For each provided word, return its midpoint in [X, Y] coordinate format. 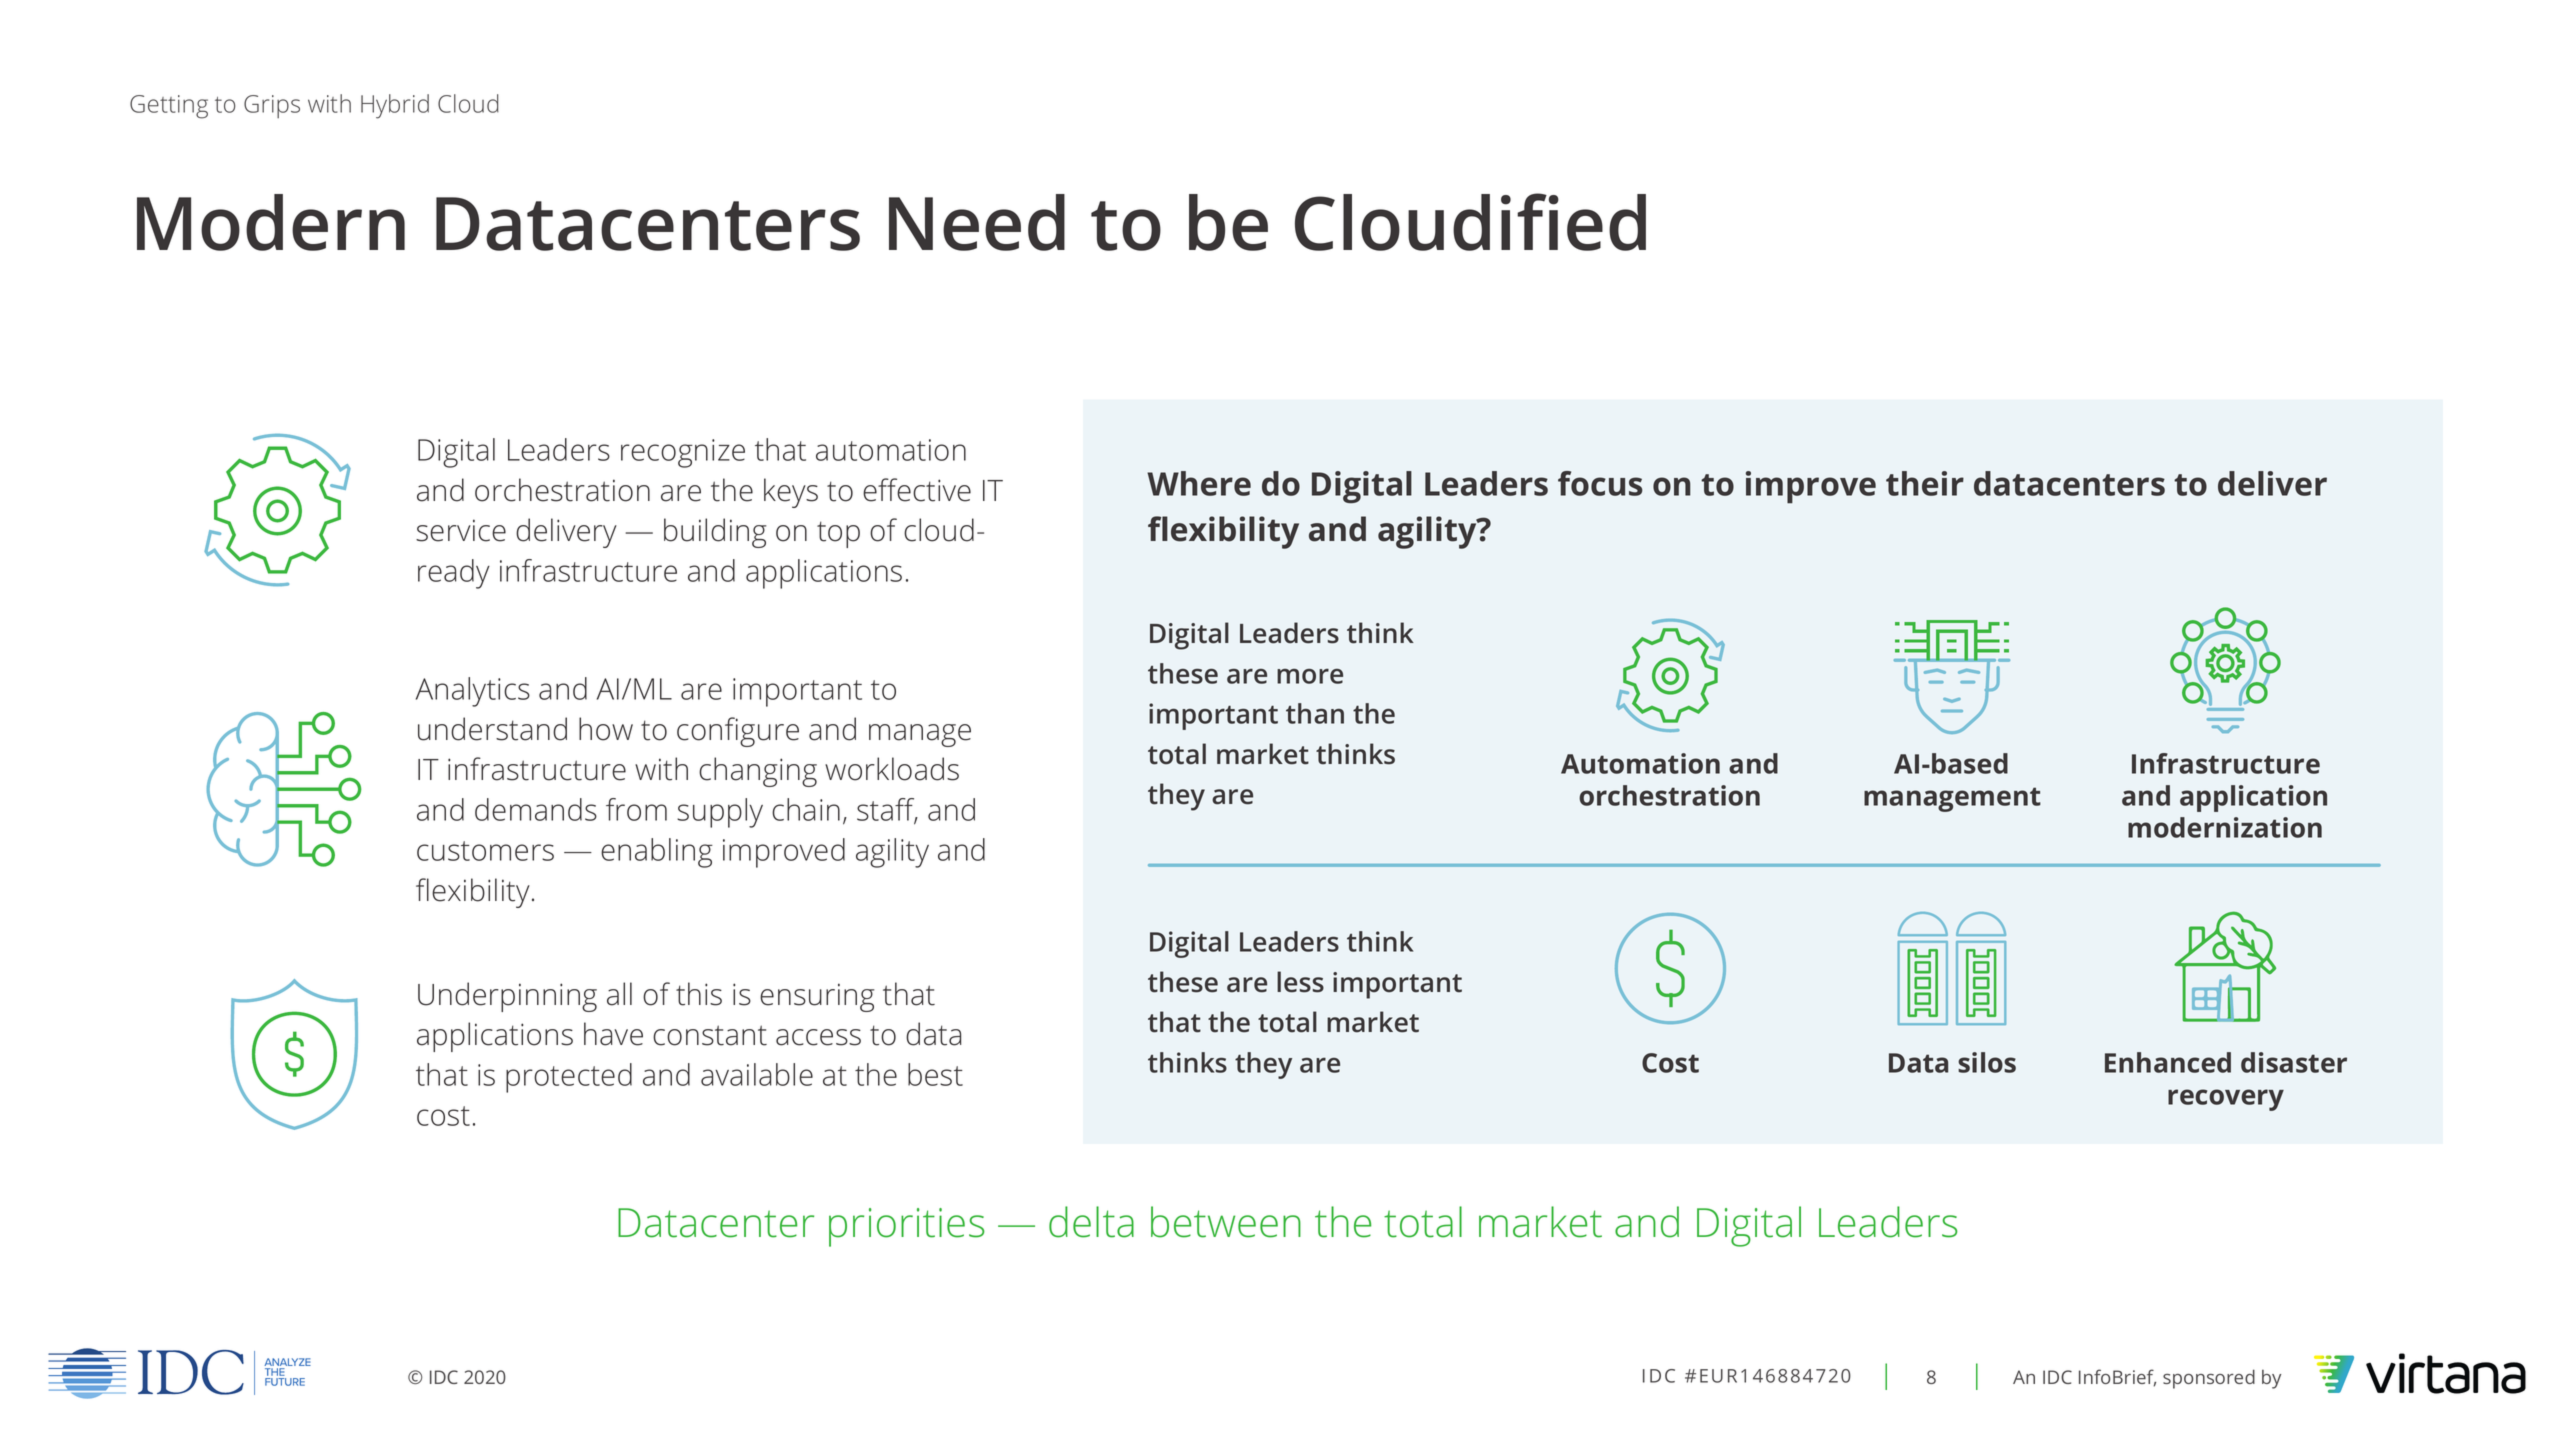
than [1315, 713]
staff [887, 810]
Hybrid [395, 106]
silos [1987, 1062]
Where [1199, 483]
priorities [907, 1227]
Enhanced [2168, 1062]
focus [1600, 483]
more [1310, 676]
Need [977, 222]
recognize [683, 453]
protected [569, 1078]
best [935, 1074]
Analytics [473, 692]
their [1925, 483]
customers [485, 851]
